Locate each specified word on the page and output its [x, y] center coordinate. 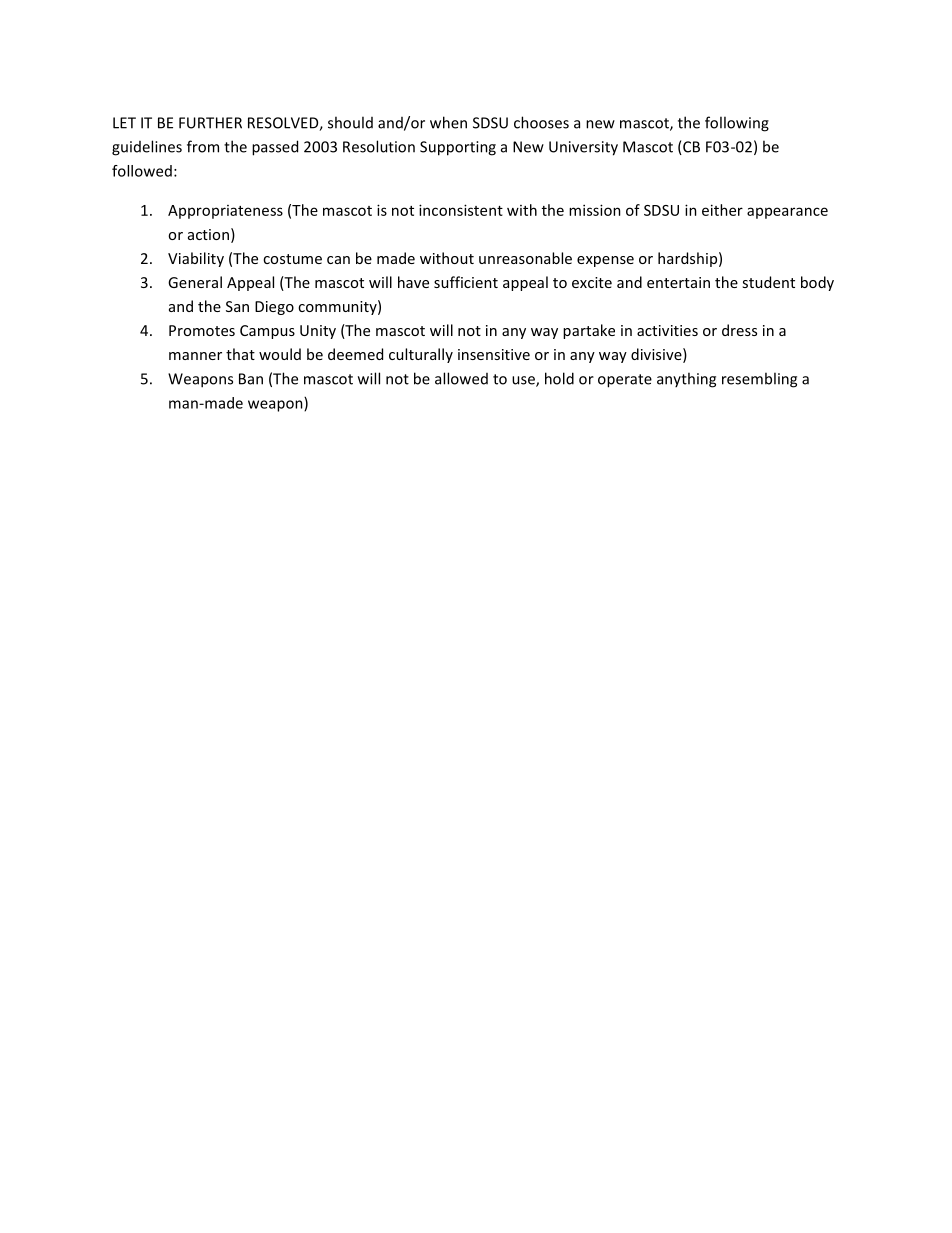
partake [589, 331]
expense [605, 261]
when [448, 122]
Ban [251, 379]
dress [739, 330]
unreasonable [525, 258]
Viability [196, 259]
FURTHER [210, 123]
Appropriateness [225, 212]
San [237, 306]
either [722, 210]
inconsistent [461, 210]
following [737, 124]
